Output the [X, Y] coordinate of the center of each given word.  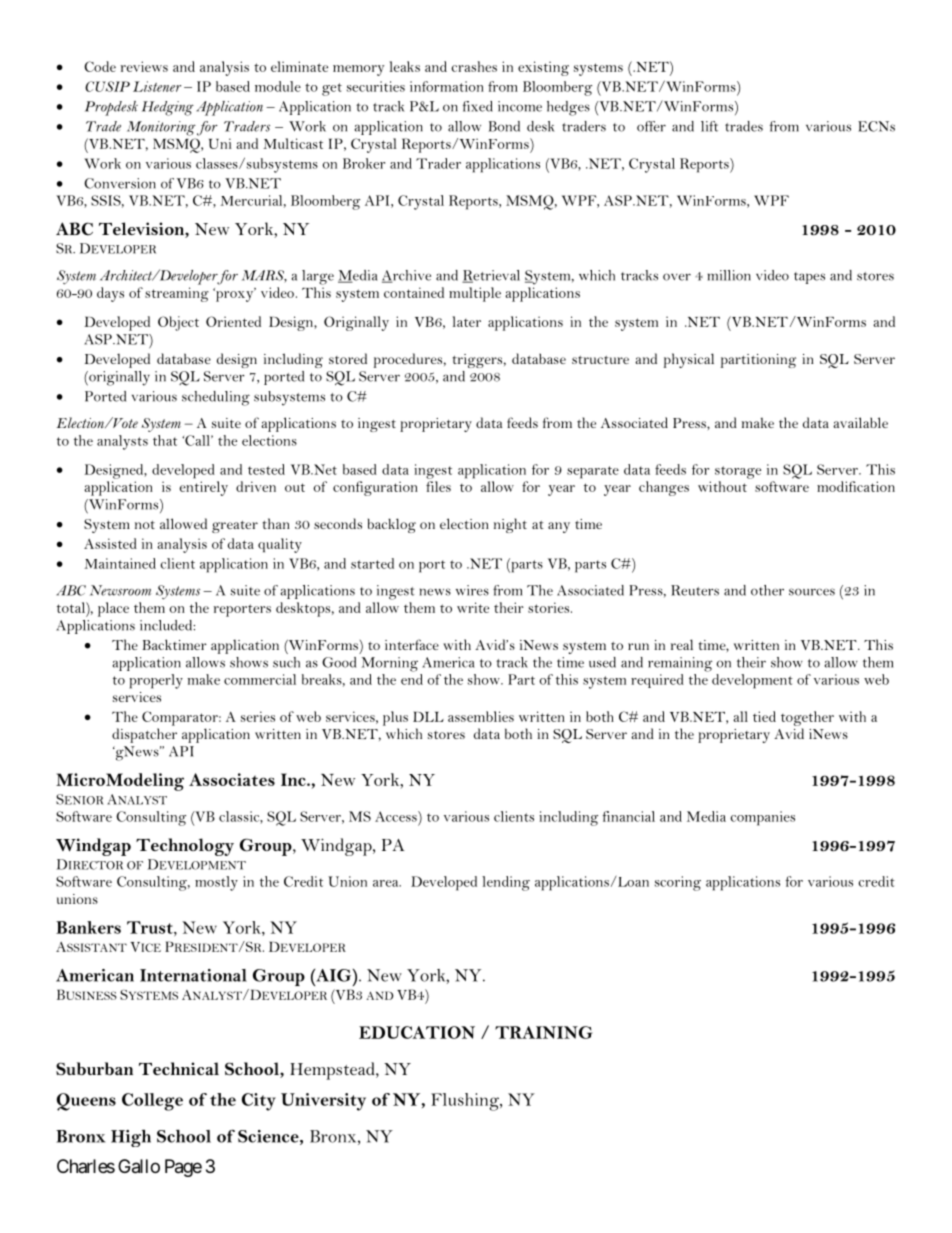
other [767, 590]
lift [709, 126]
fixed [478, 106]
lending [506, 883]
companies [762, 818]
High [131, 1138]
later [466, 321]
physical [689, 360]
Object [178, 323]
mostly [216, 883]
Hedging [168, 108]
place [113, 609]
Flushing [466, 1102]
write [473, 607]
